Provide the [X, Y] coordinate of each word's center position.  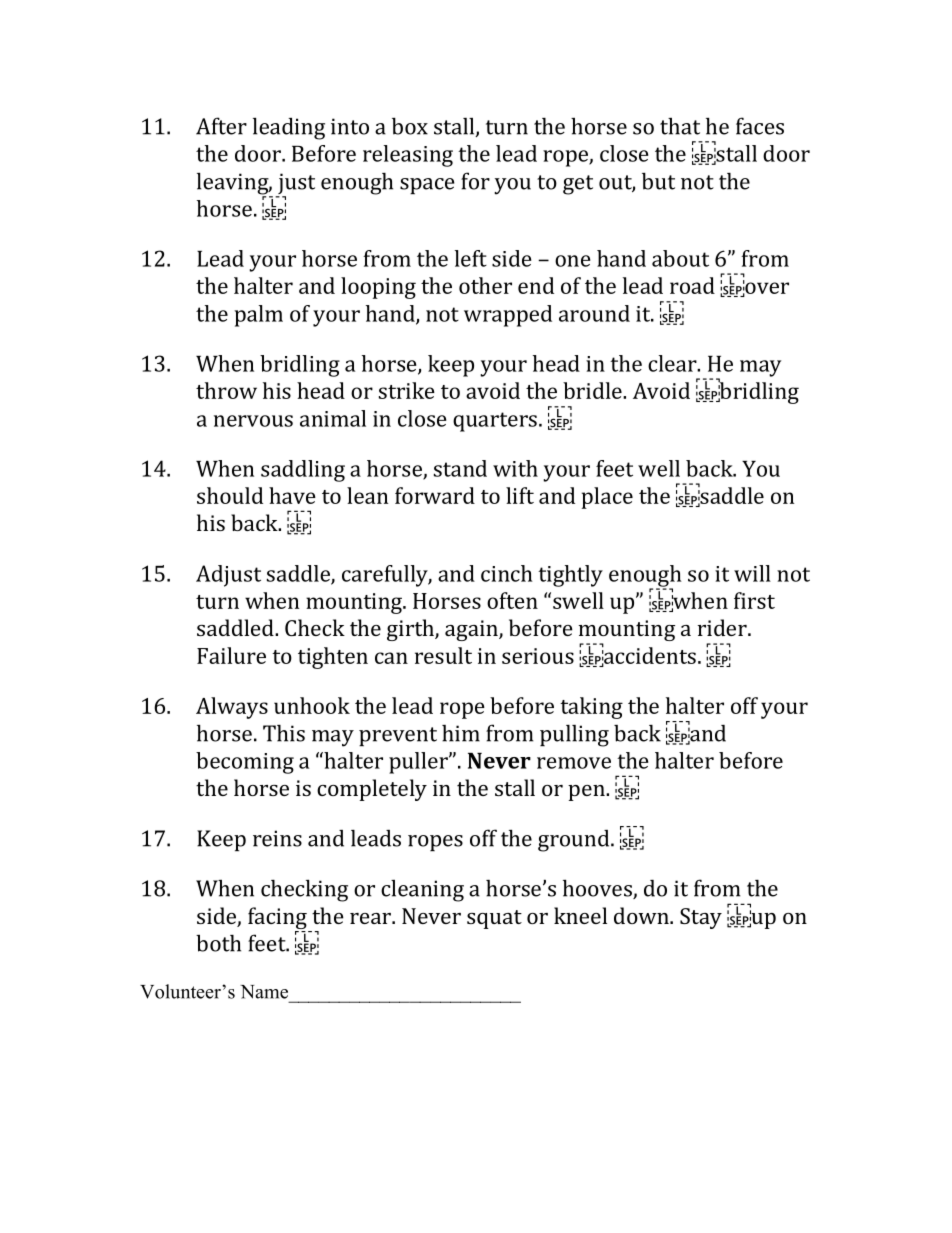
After [221, 126]
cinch [507, 573]
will [752, 573]
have [292, 495]
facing [278, 919]
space [427, 186]
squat [494, 919]
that [680, 126]
